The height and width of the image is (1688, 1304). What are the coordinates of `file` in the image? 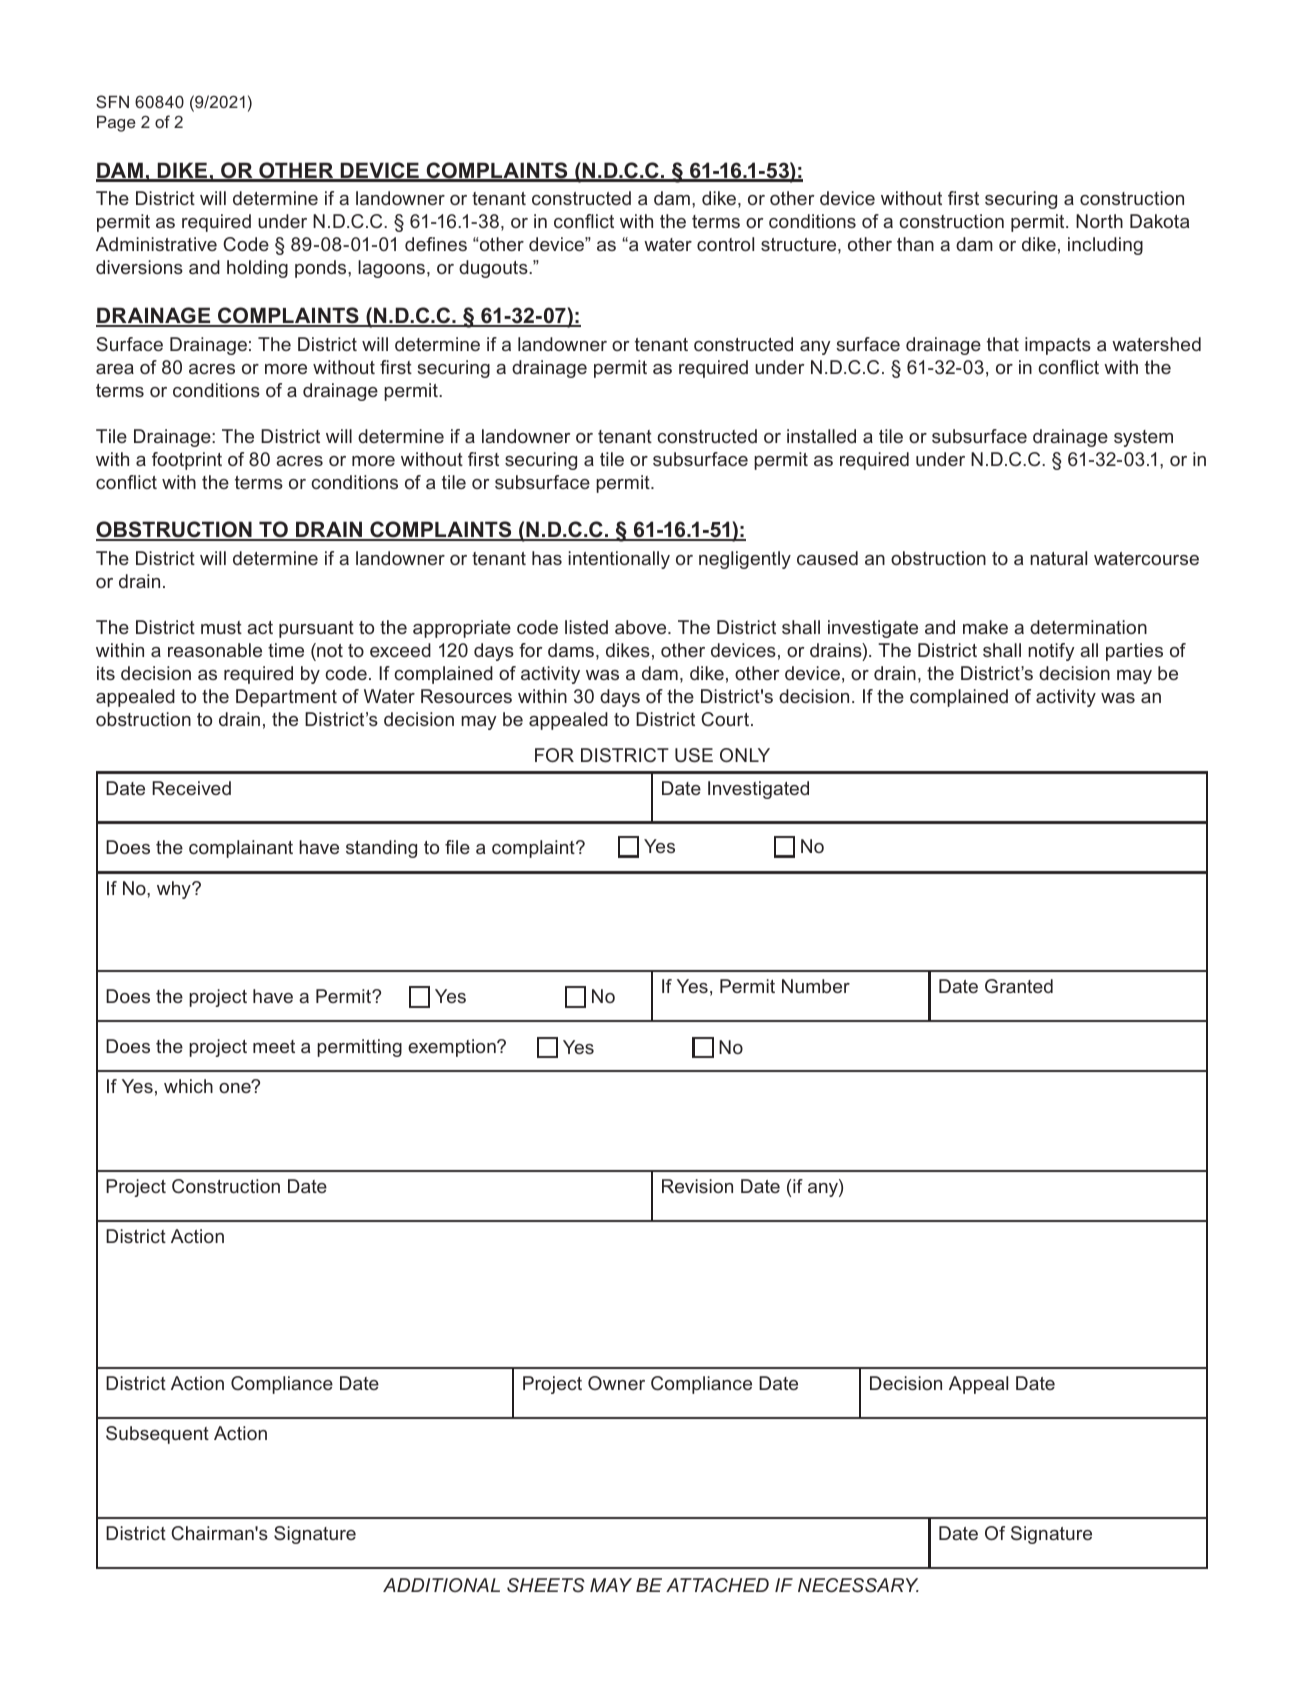 It's located at (457, 847).
